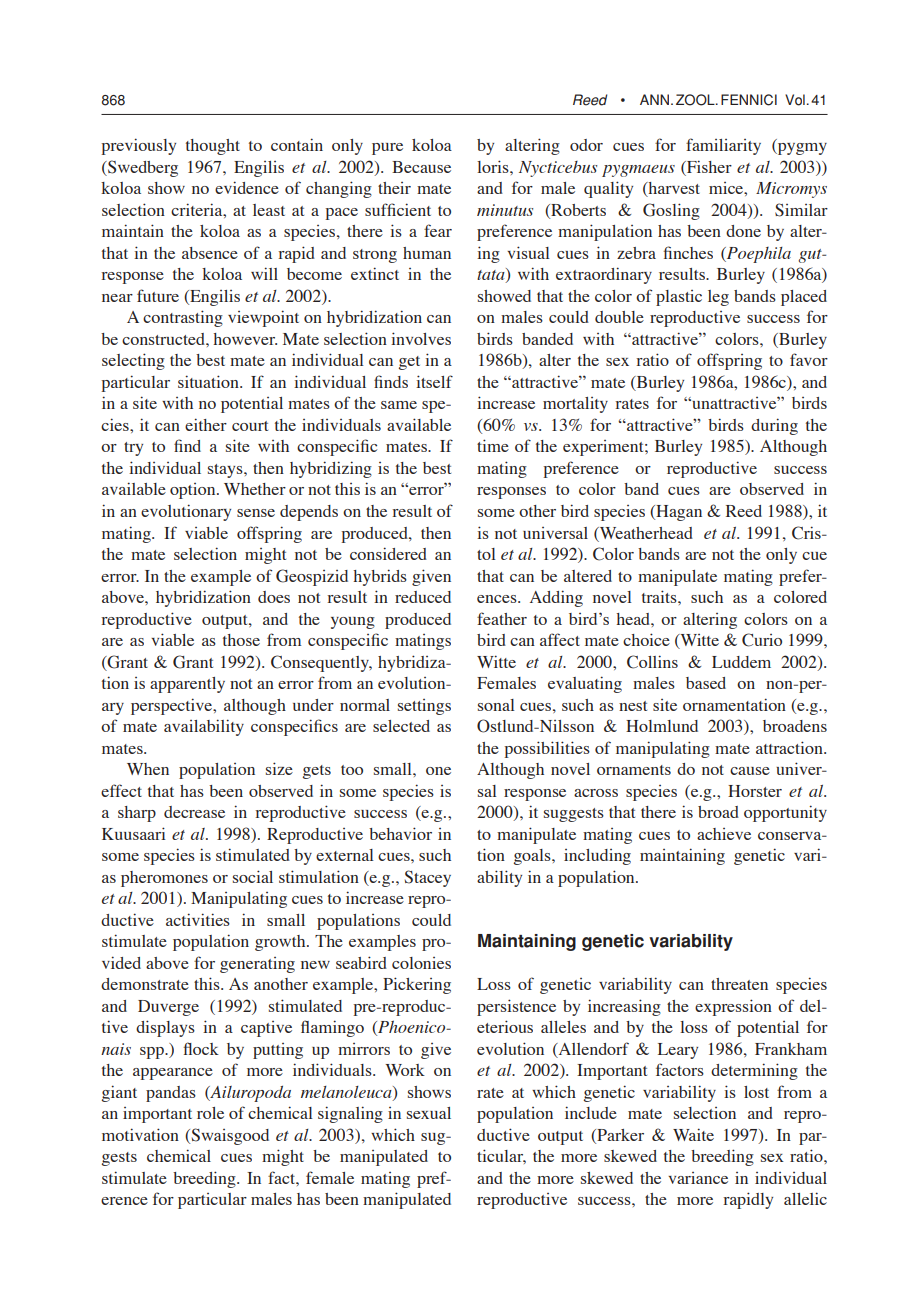  Describe the element at coordinates (423, 597) in the screenshot. I see `reduced` at that location.
